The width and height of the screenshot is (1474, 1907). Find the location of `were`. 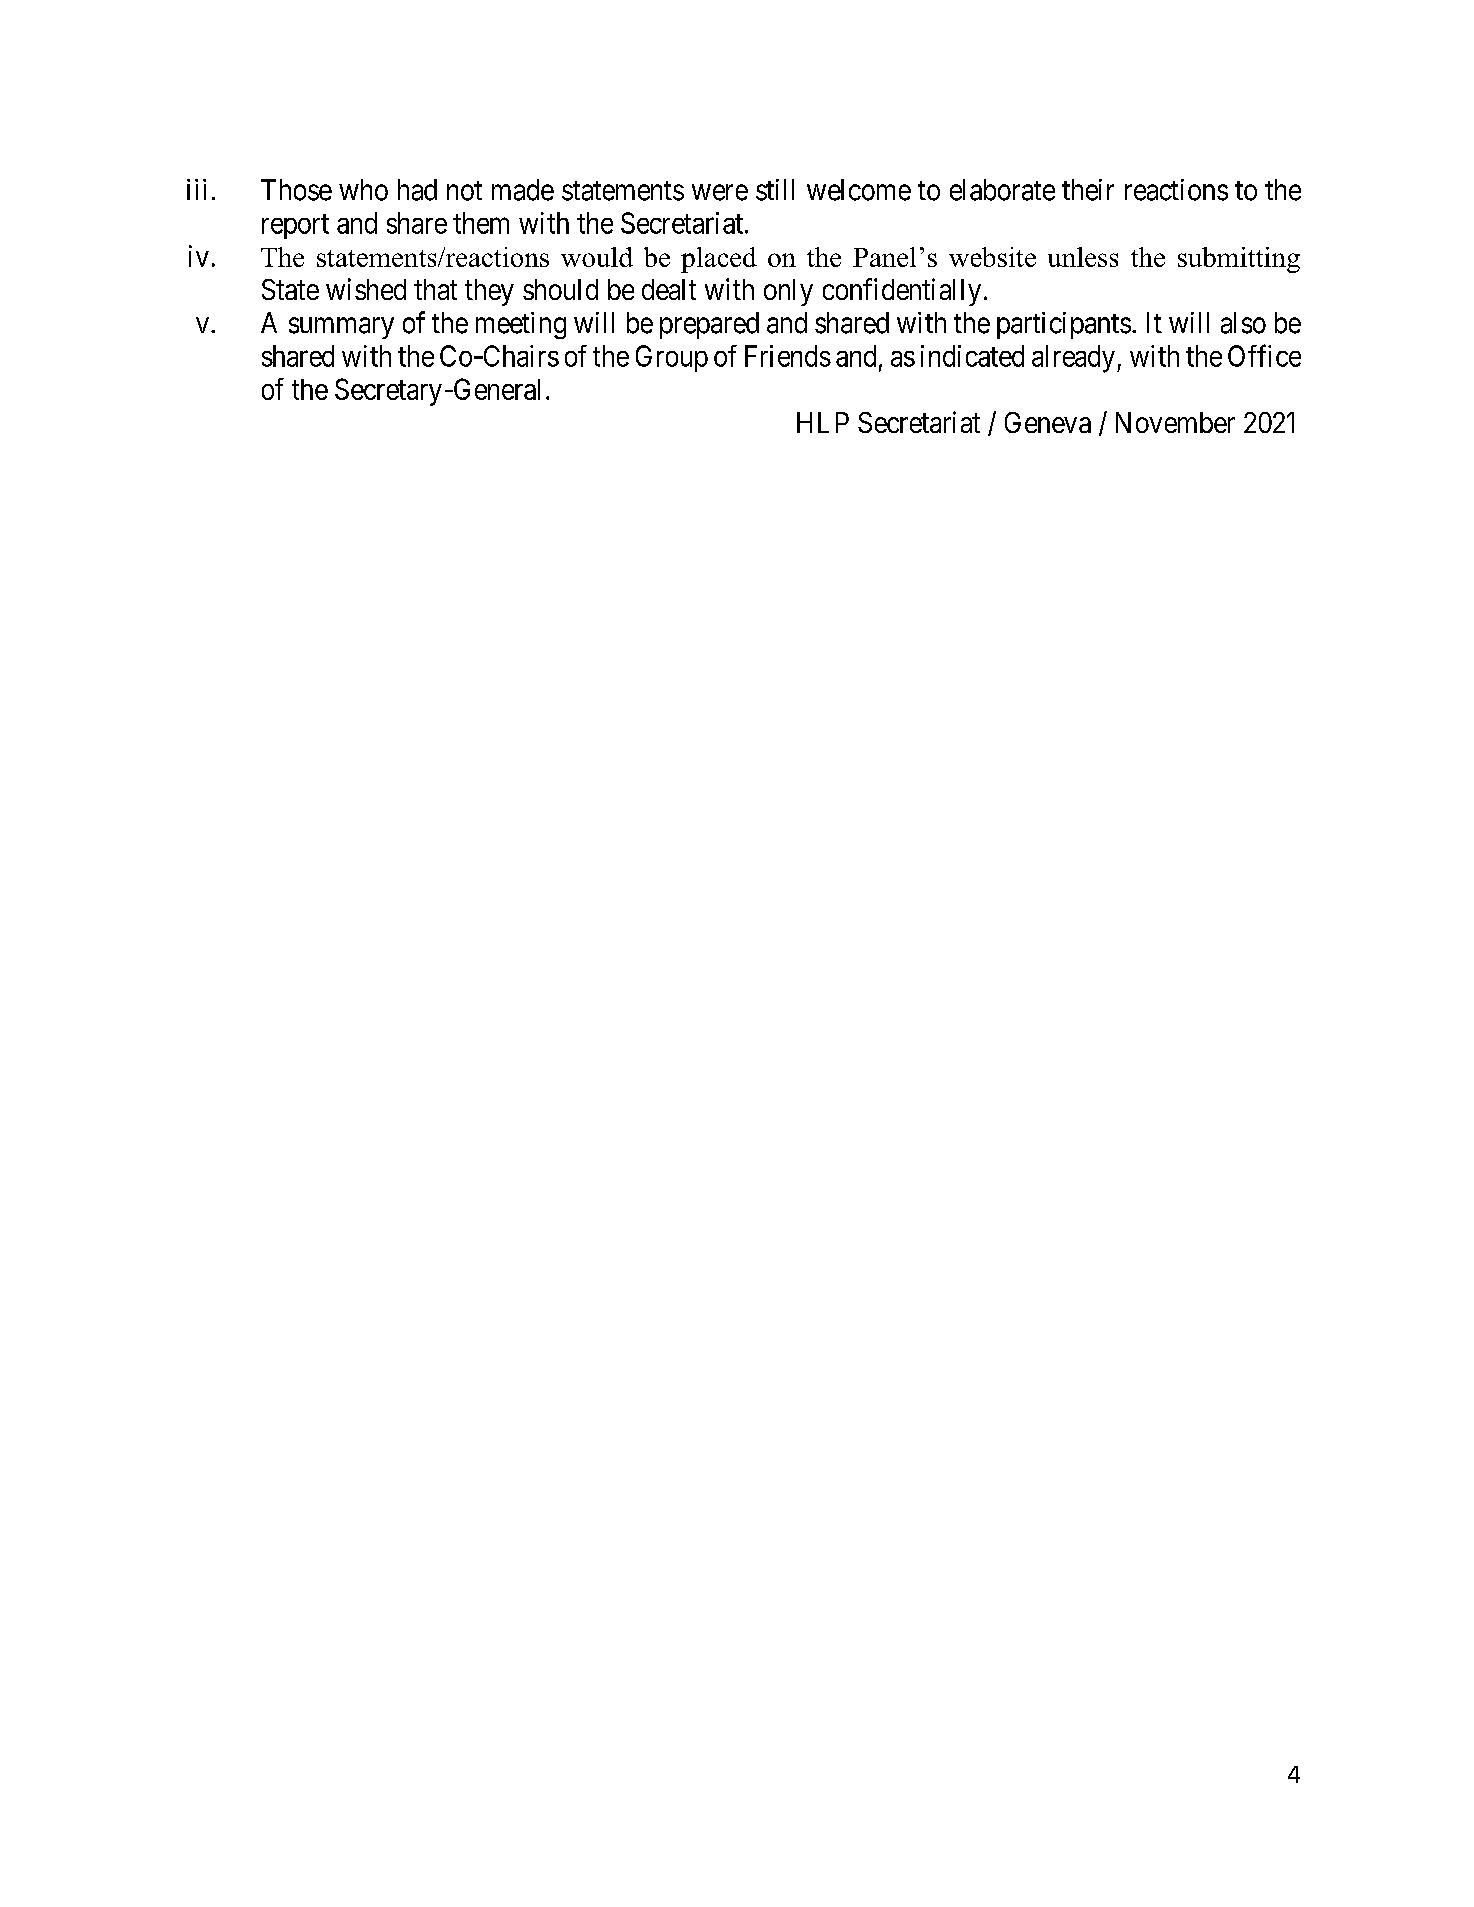

were is located at coordinates (720, 192).
